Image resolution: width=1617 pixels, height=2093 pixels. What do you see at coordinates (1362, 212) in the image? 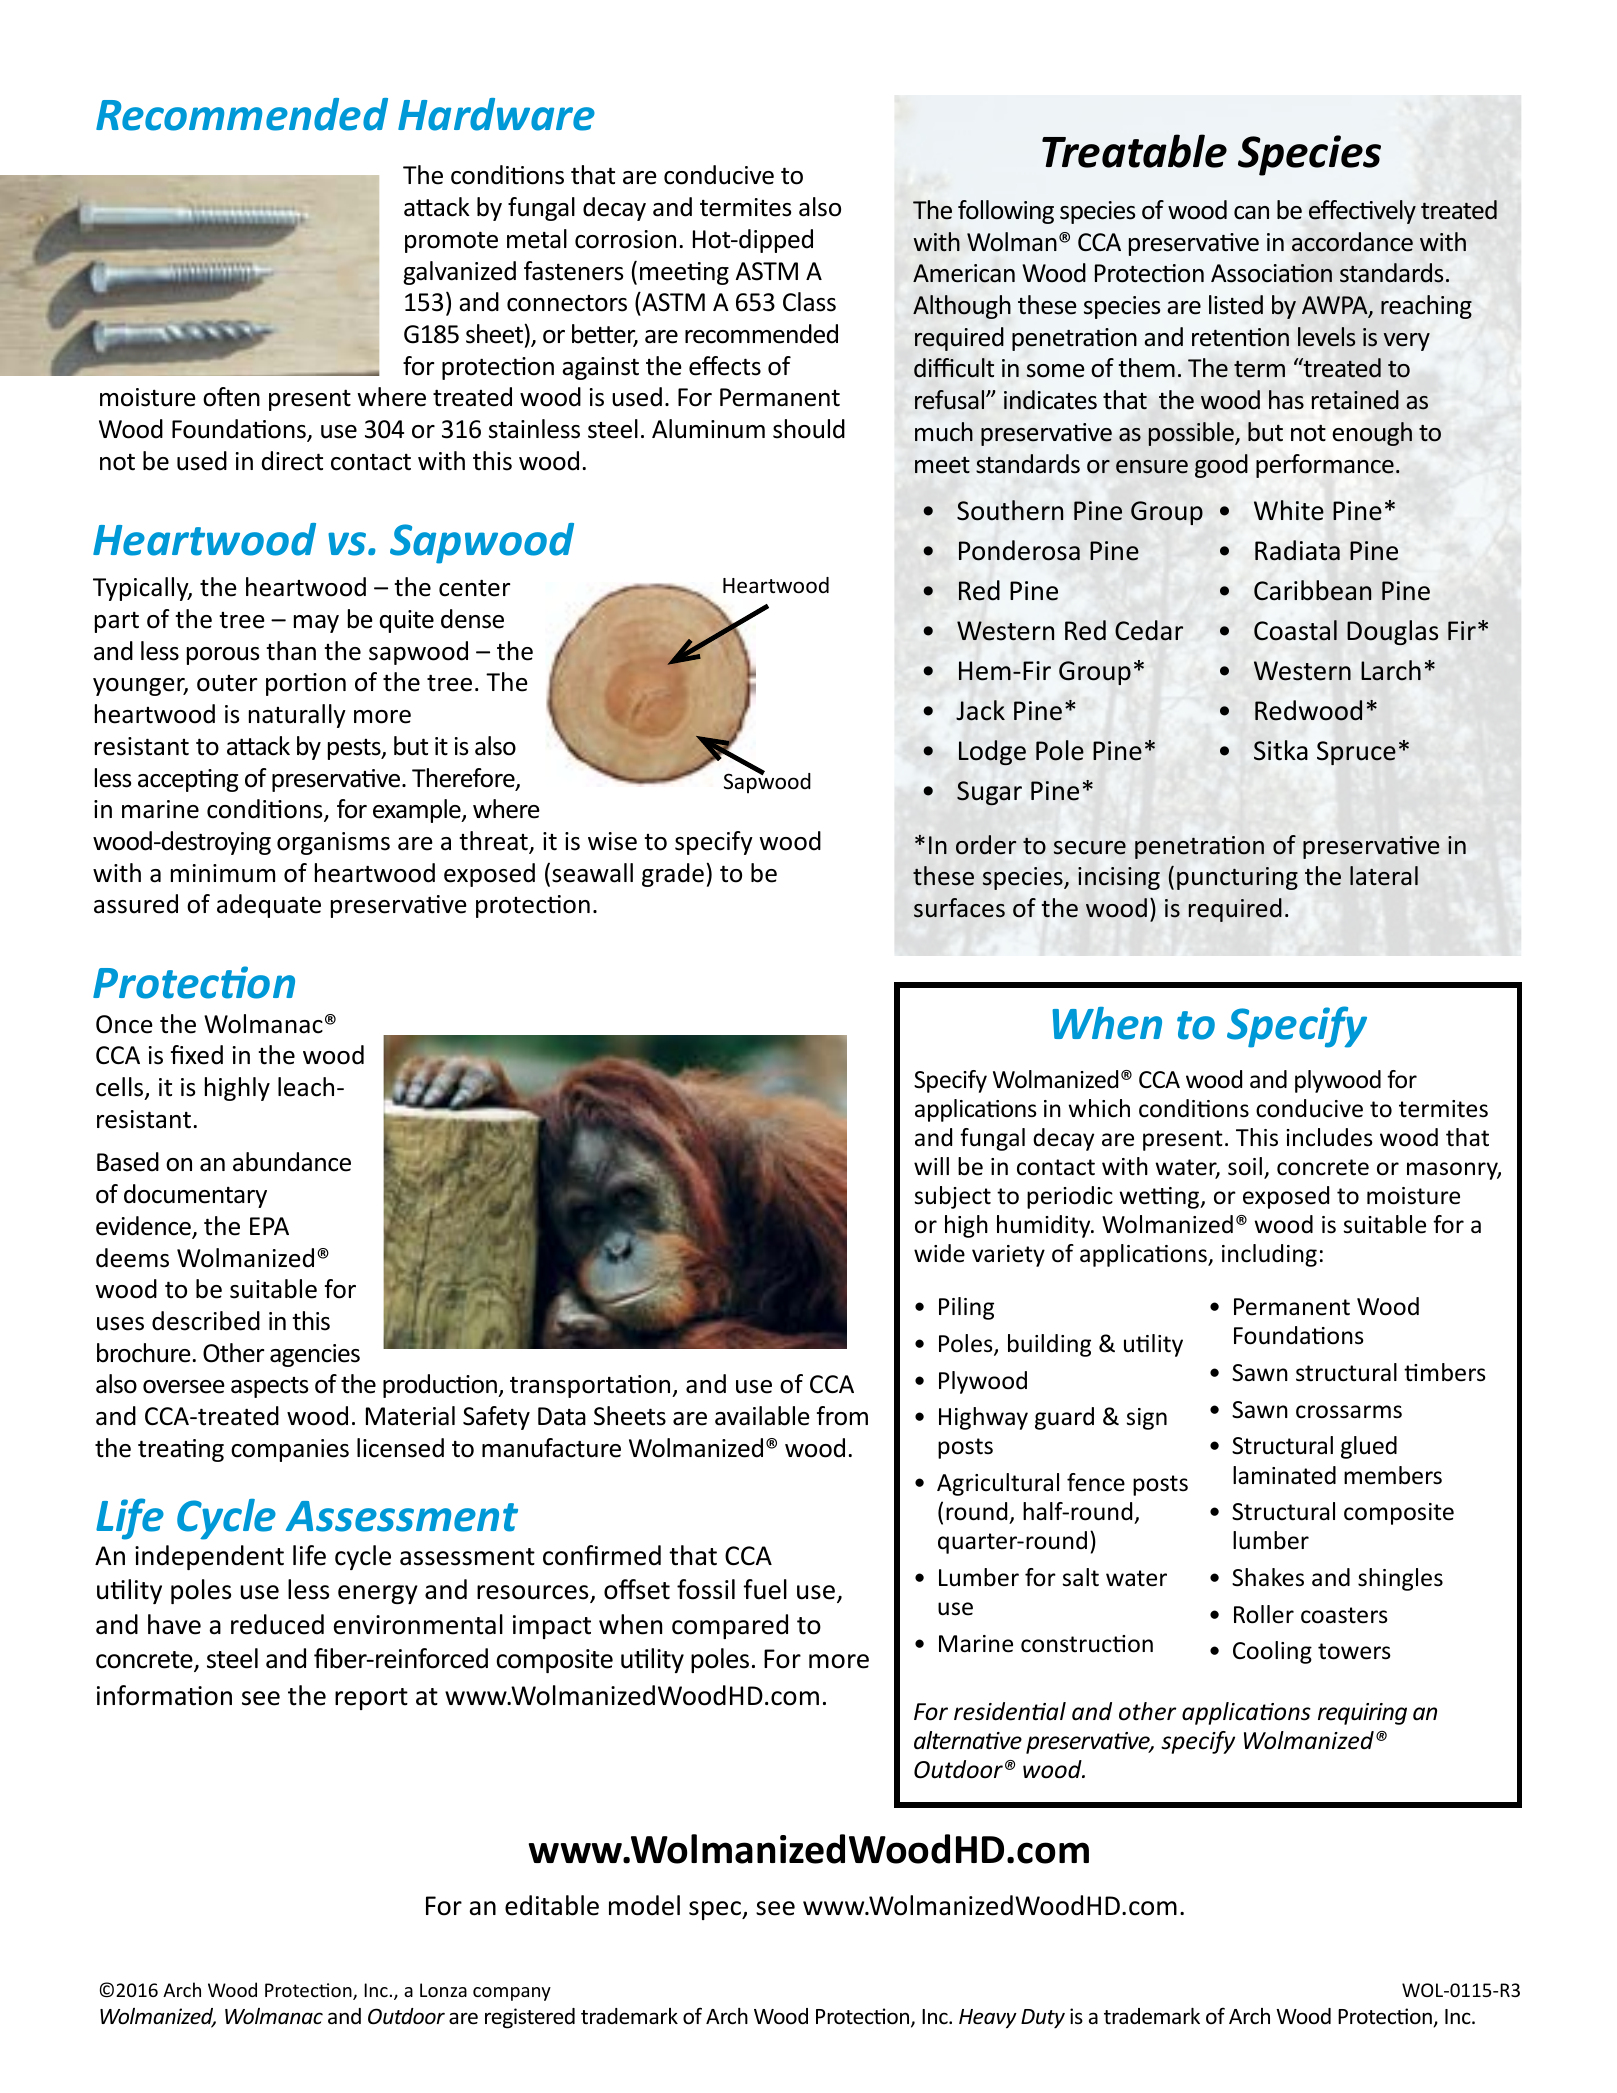
I see `effectively` at bounding box center [1362, 212].
